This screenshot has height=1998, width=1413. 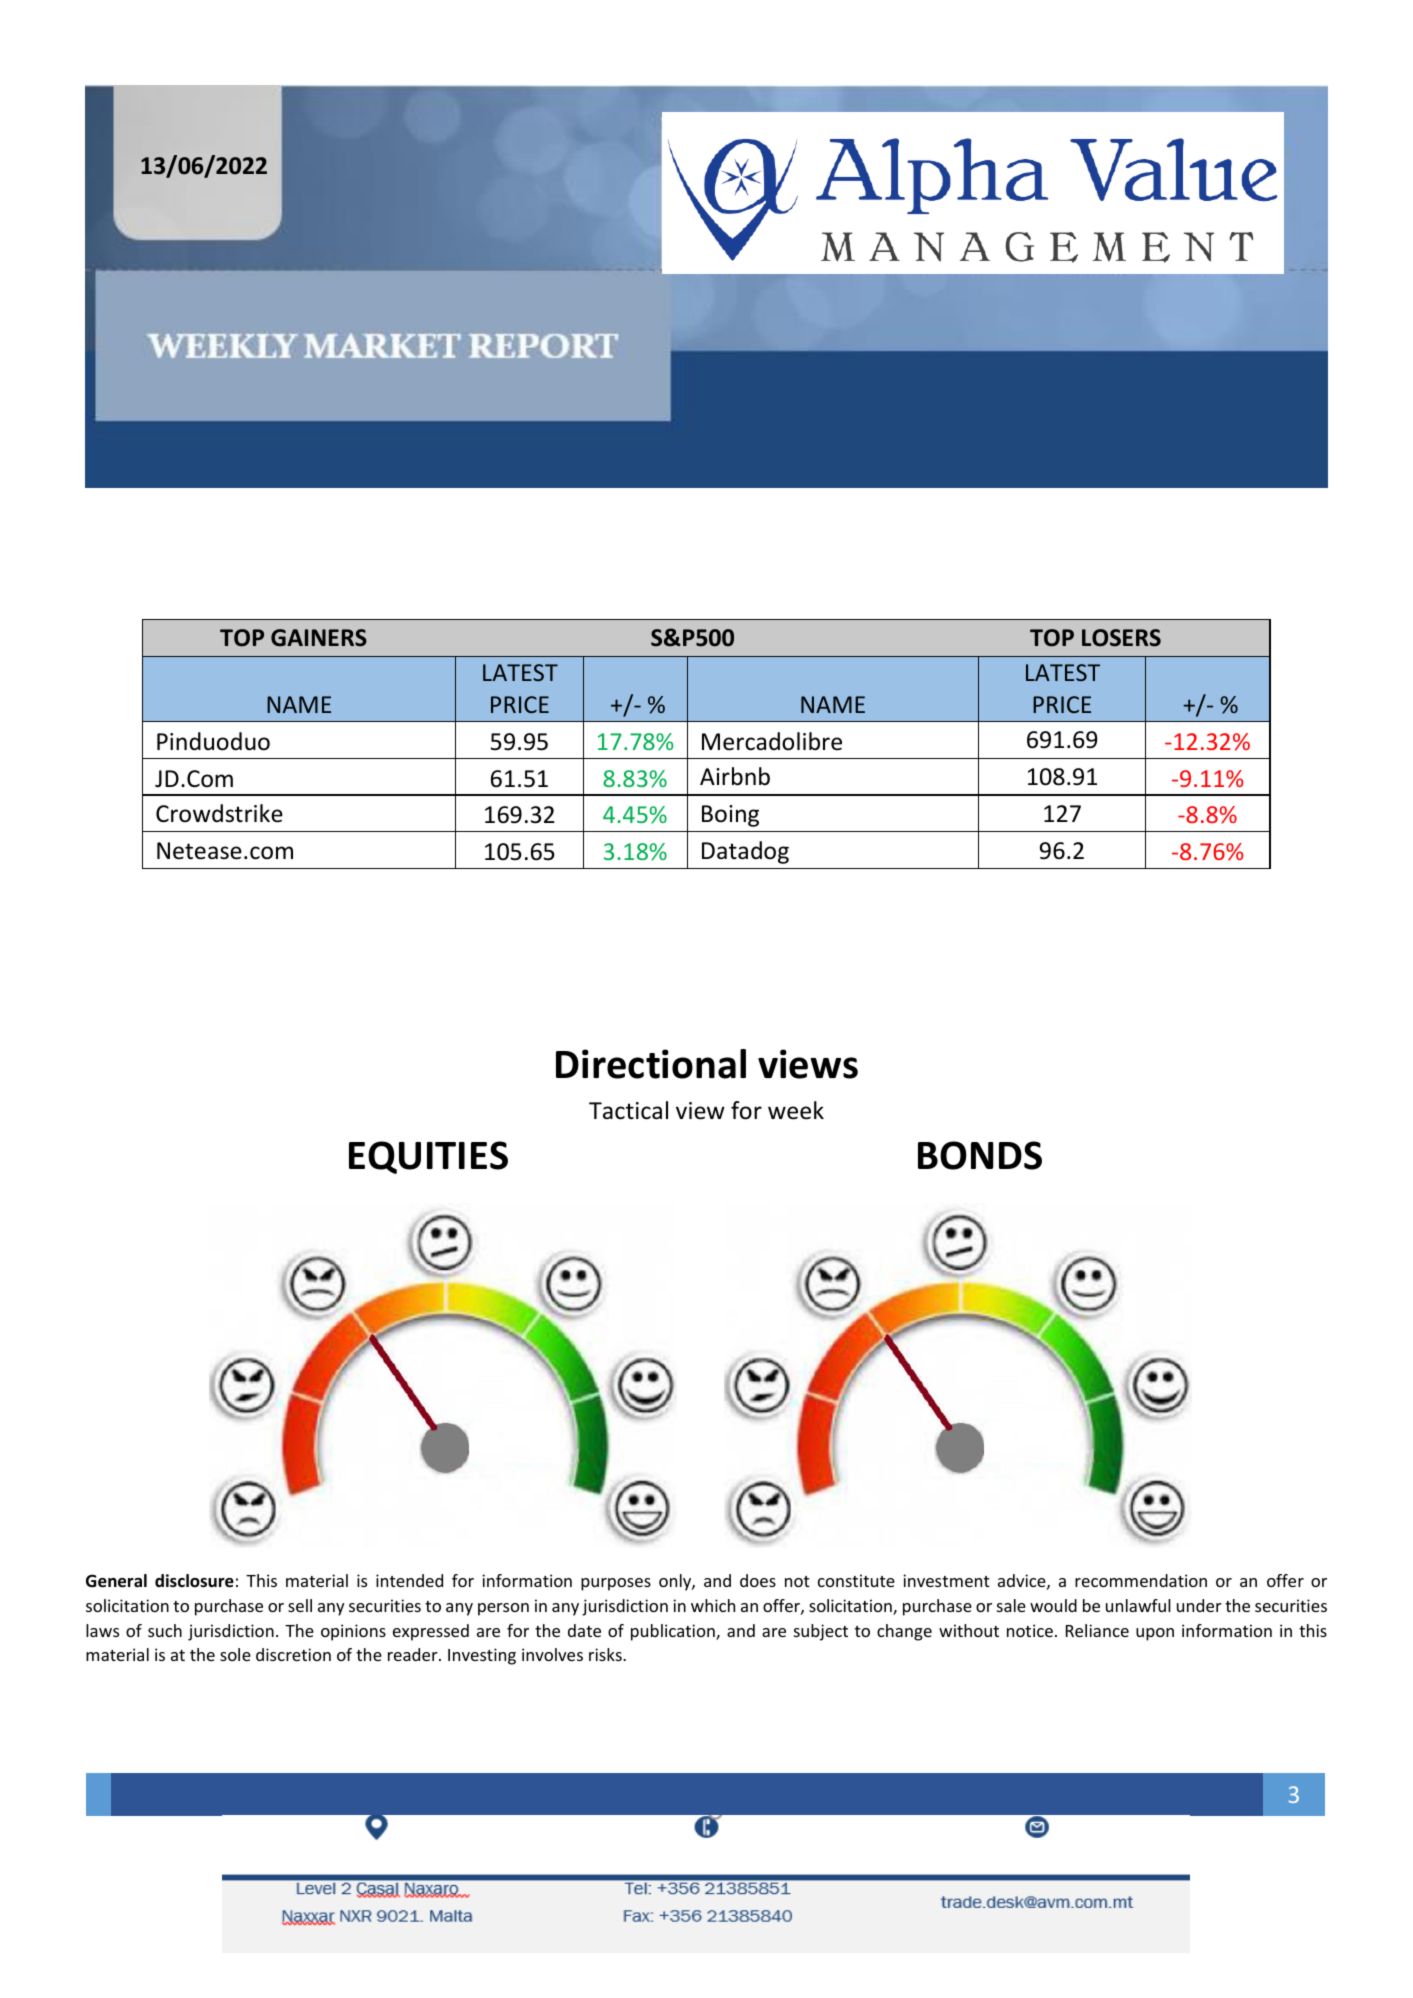 What do you see at coordinates (428, 1157) in the screenshot?
I see `EQUITIES` at bounding box center [428, 1157].
